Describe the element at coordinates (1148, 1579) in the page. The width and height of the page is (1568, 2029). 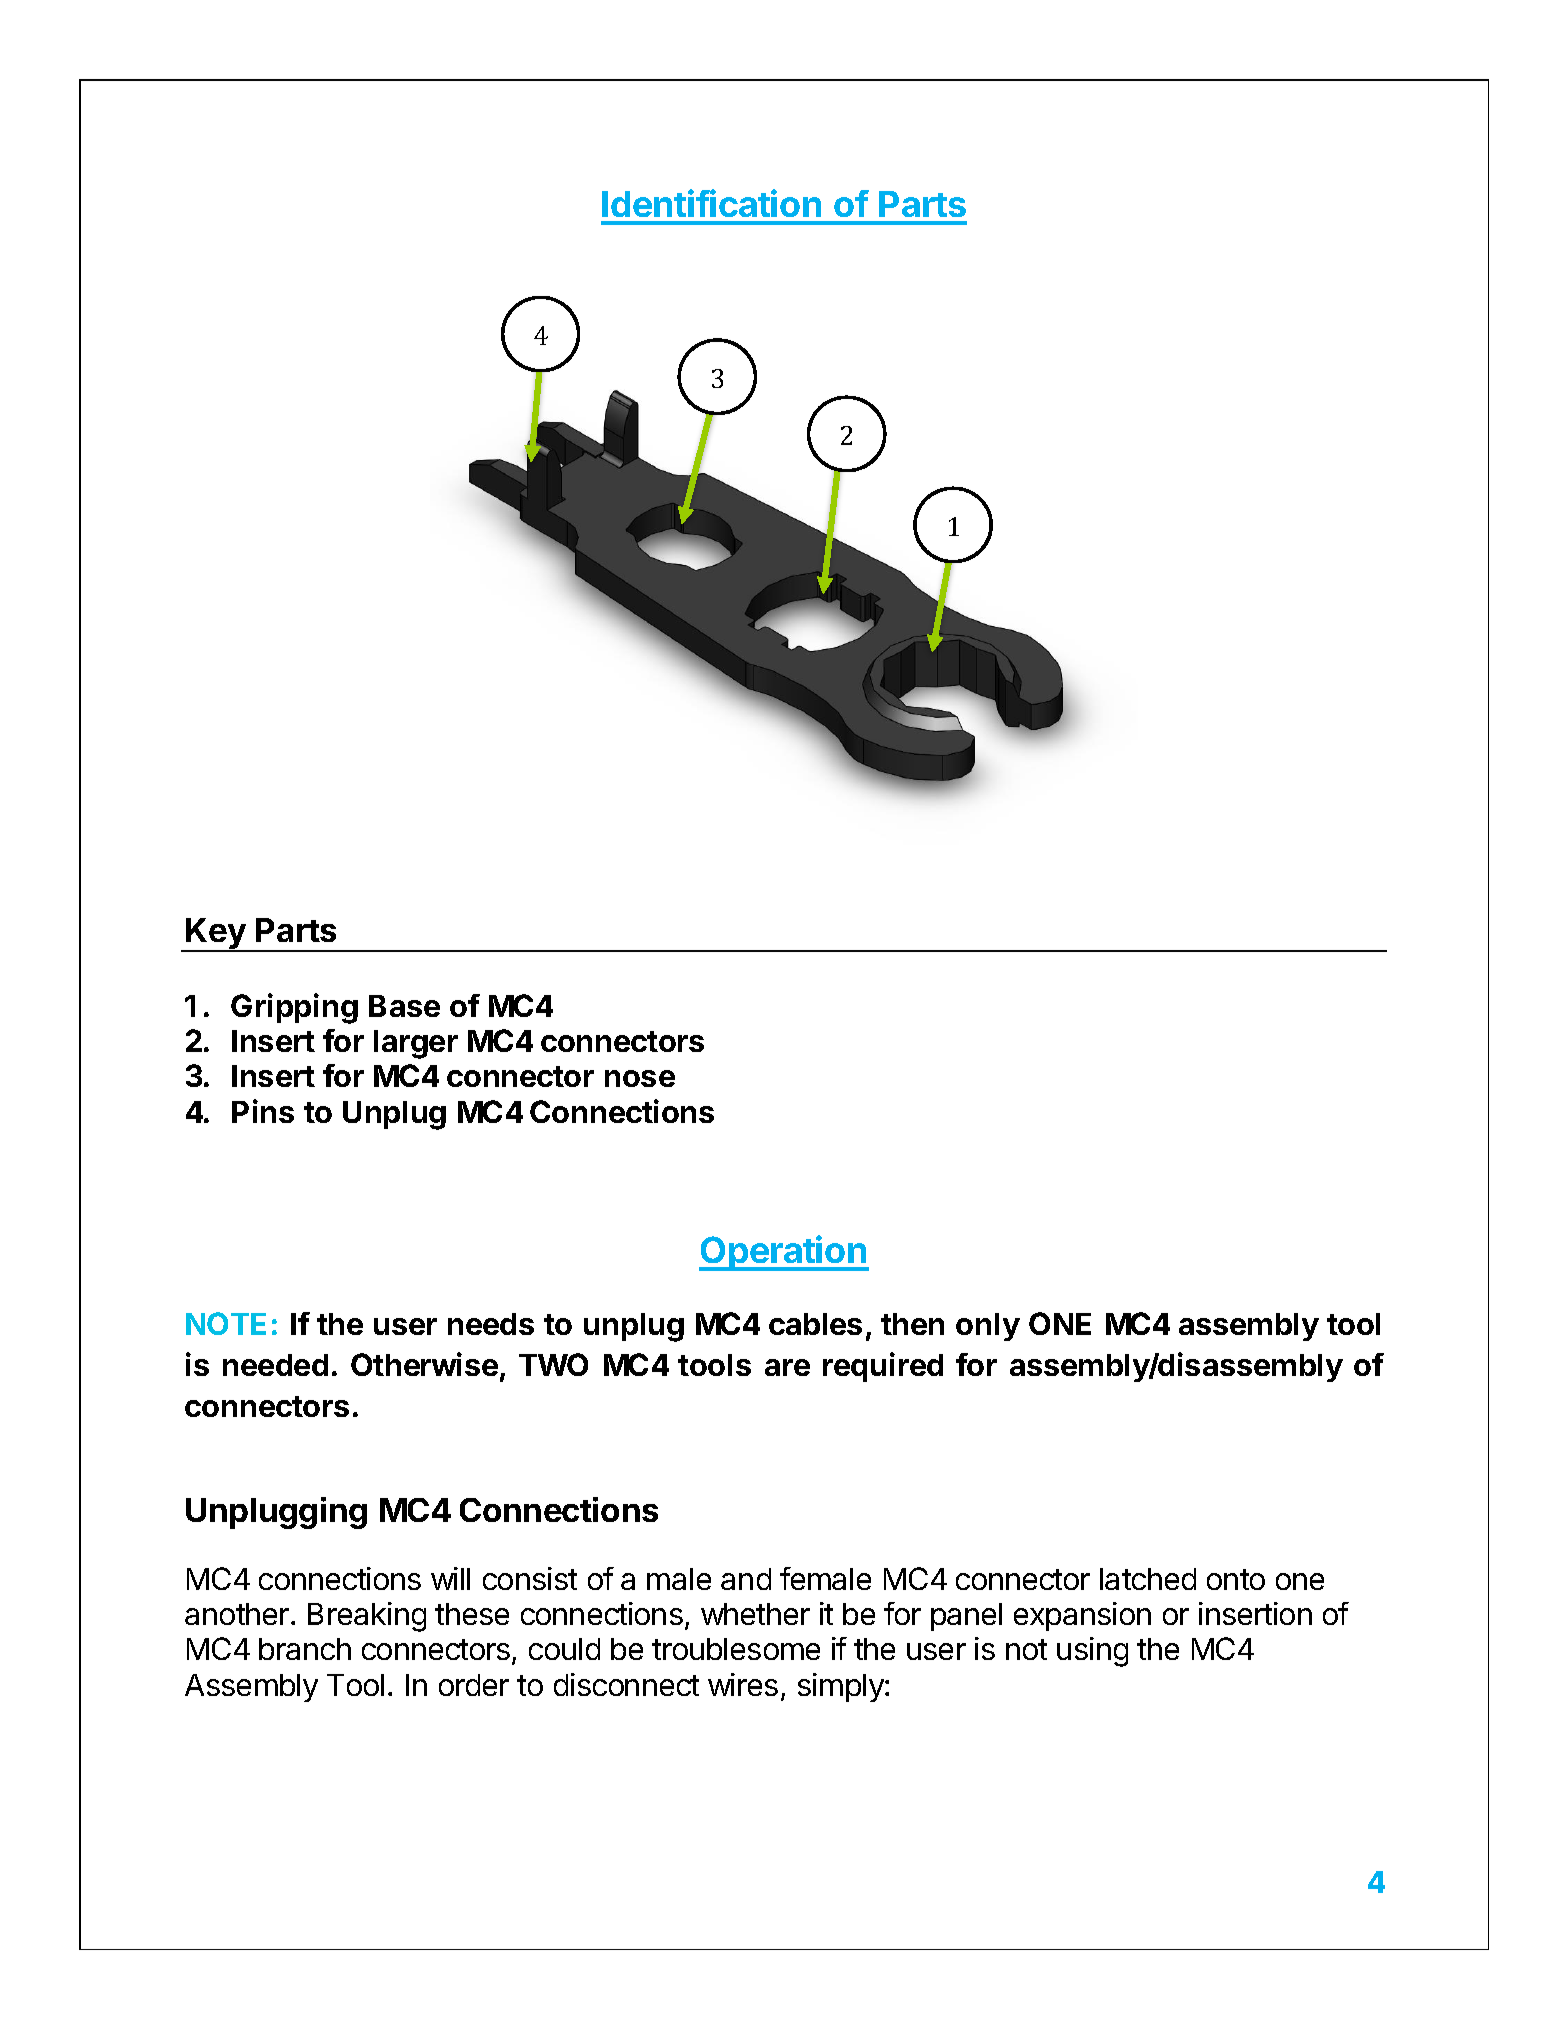
I see `latched` at that location.
